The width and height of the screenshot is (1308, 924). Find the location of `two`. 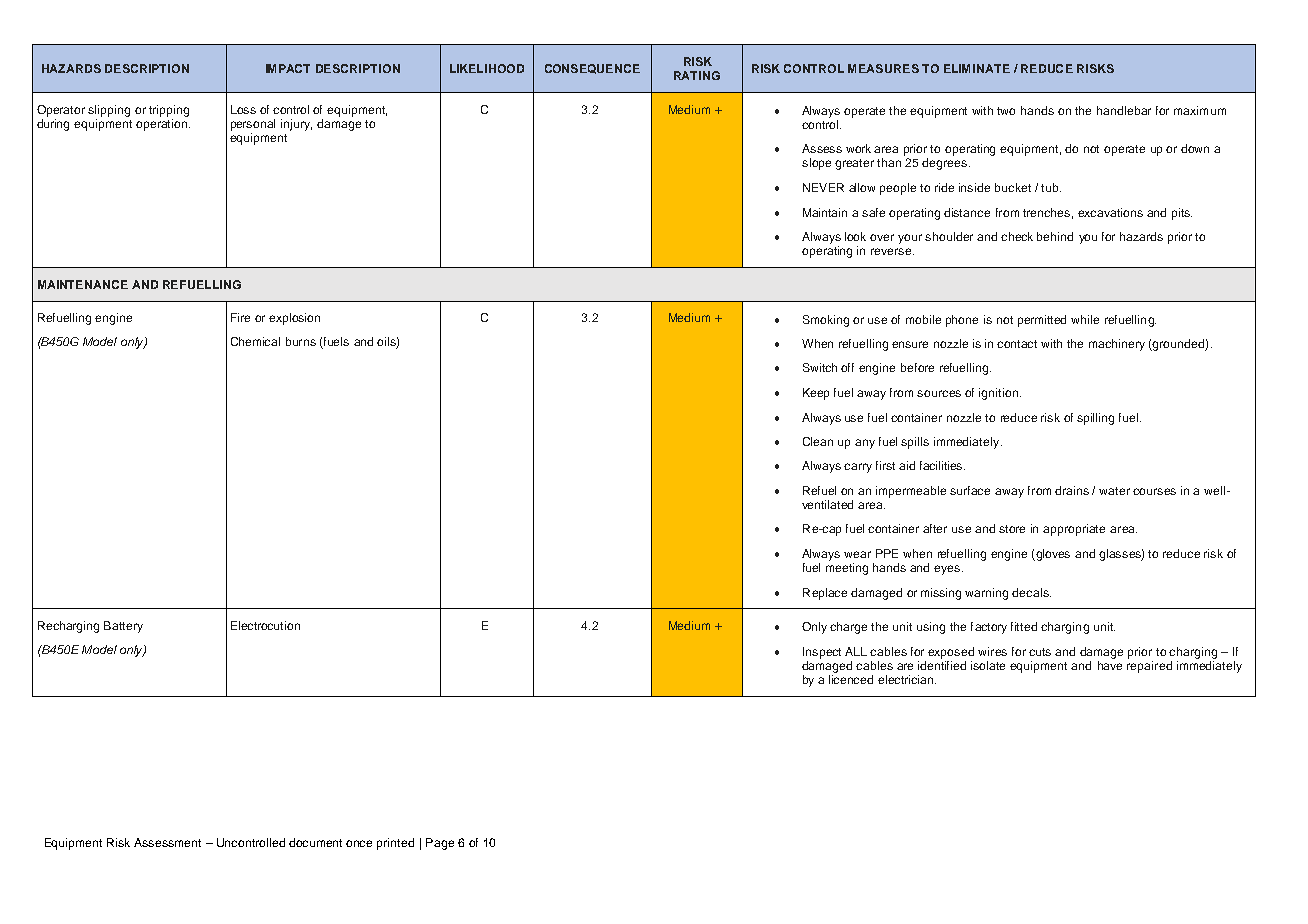

two is located at coordinates (1006, 111).
